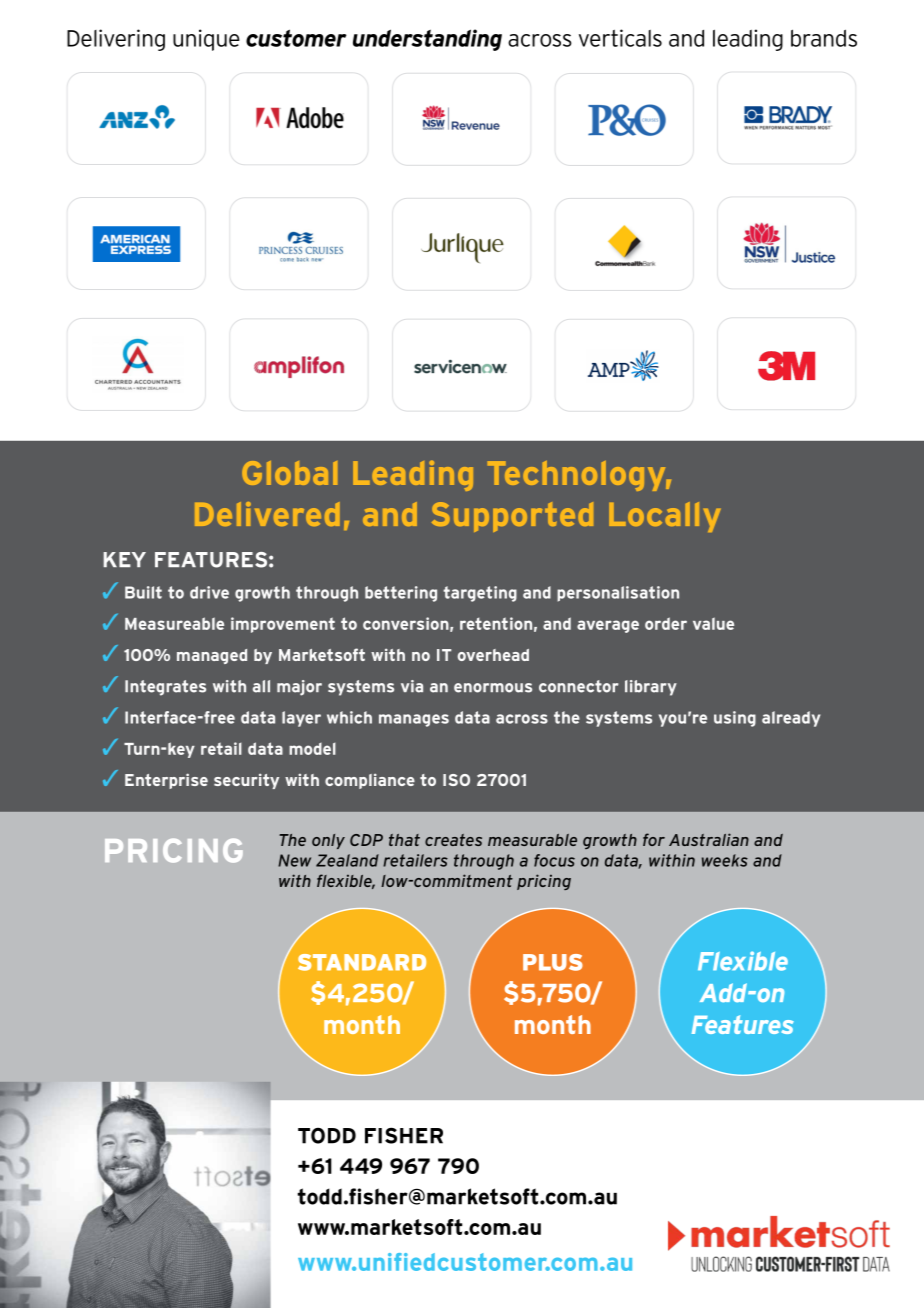 This screenshot has height=1308, width=924. I want to click on Locally, so click(665, 517).
